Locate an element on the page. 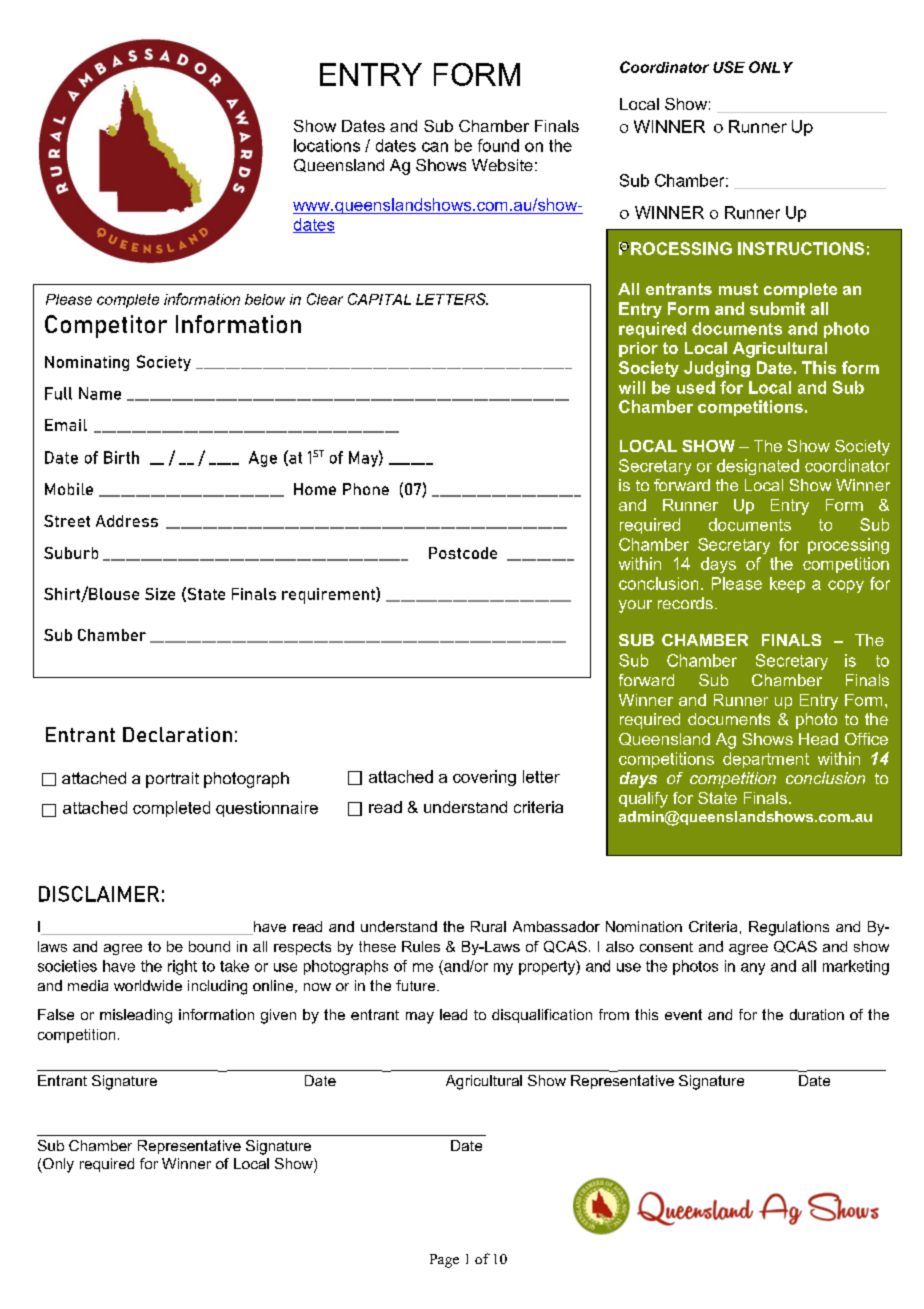 The image size is (924, 1309). Declaration is located at coordinates (177, 734).
